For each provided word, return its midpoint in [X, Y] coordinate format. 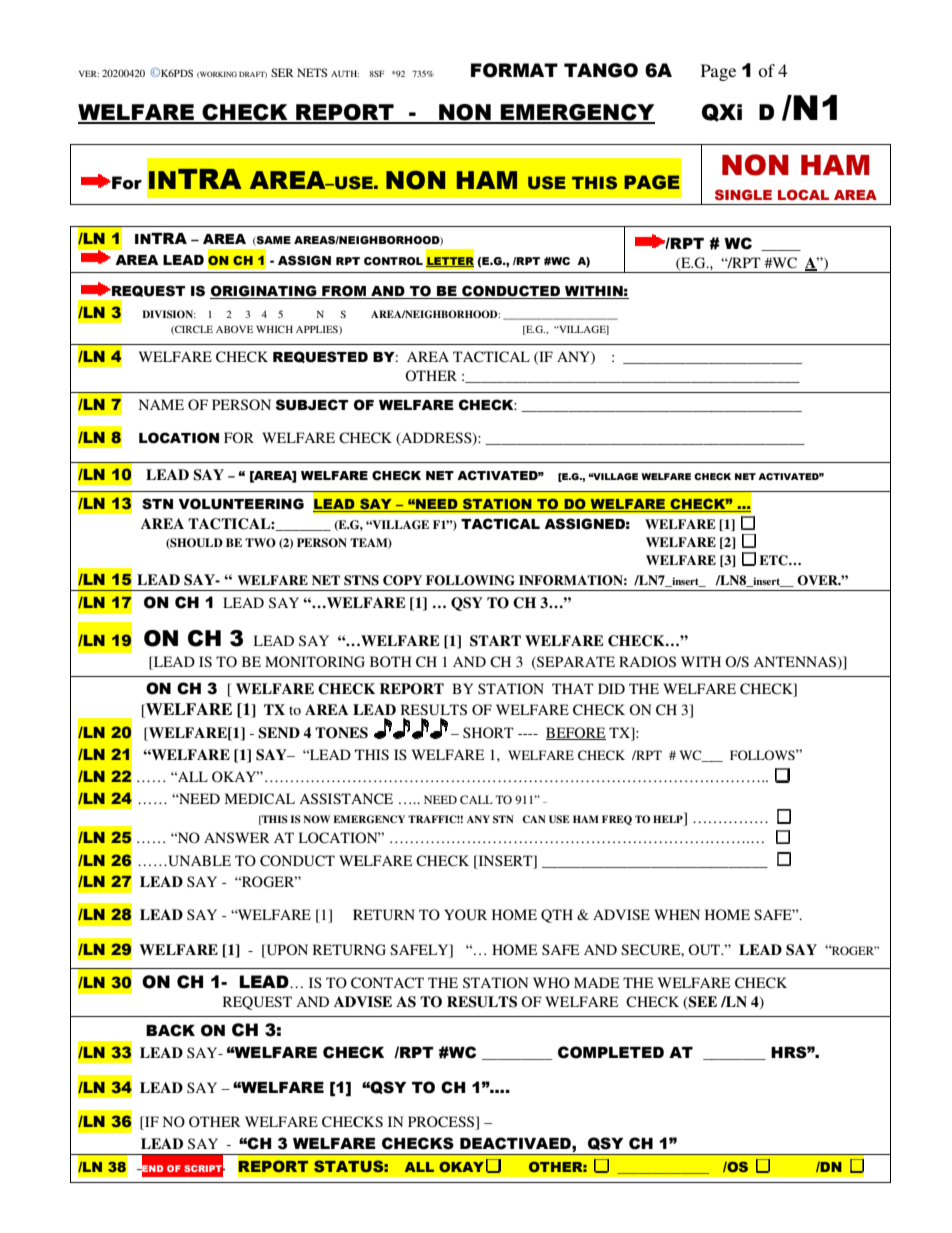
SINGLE [743, 194]
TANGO [601, 70]
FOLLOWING [470, 580]
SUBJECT [312, 405]
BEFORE [576, 733]
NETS [312, 72]
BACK [170, 1030]
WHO [551, 983]
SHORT [488, 733]
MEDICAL [260, 799]
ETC [774, 560]
